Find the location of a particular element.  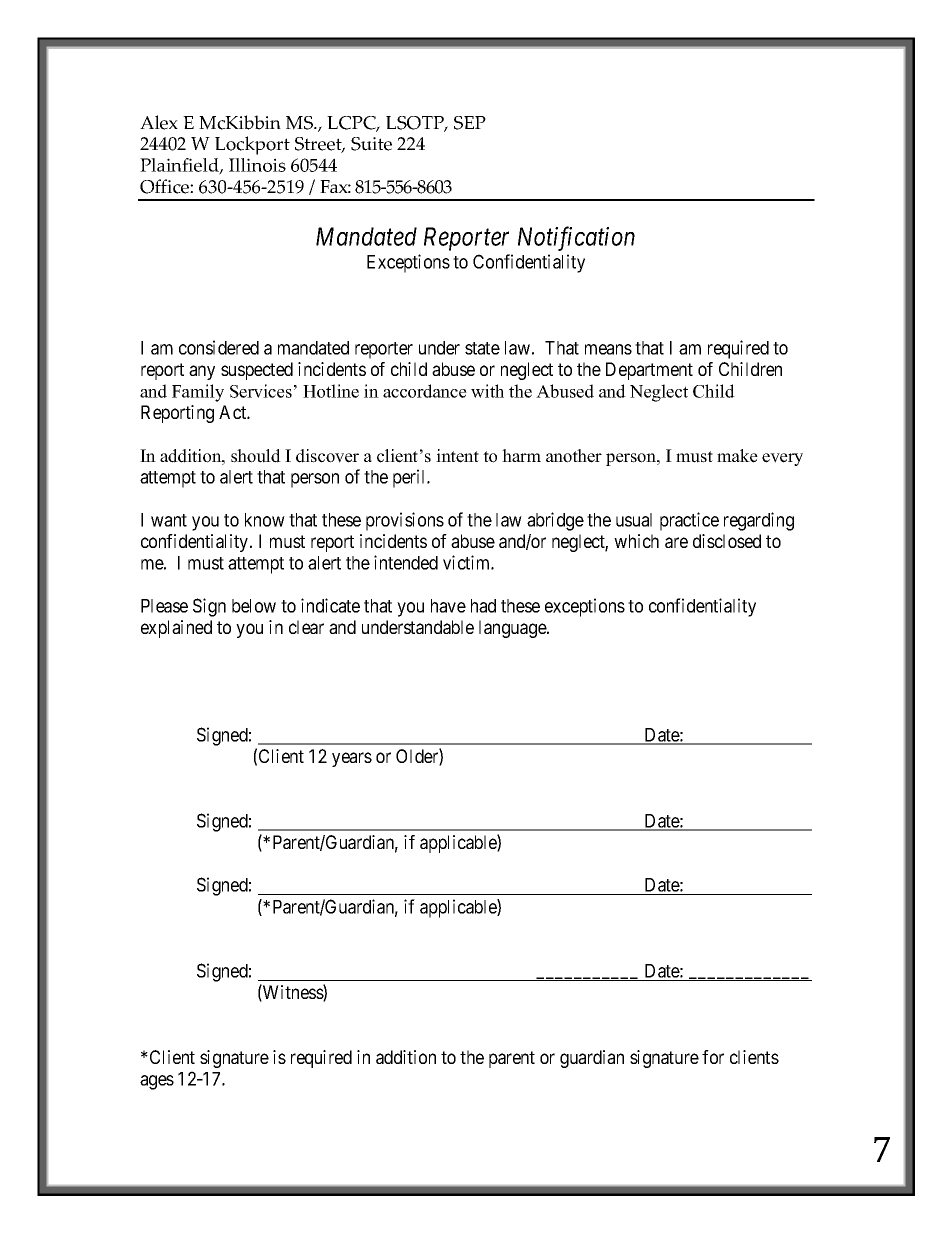

Illinois is located at coordinates (257, 165).
